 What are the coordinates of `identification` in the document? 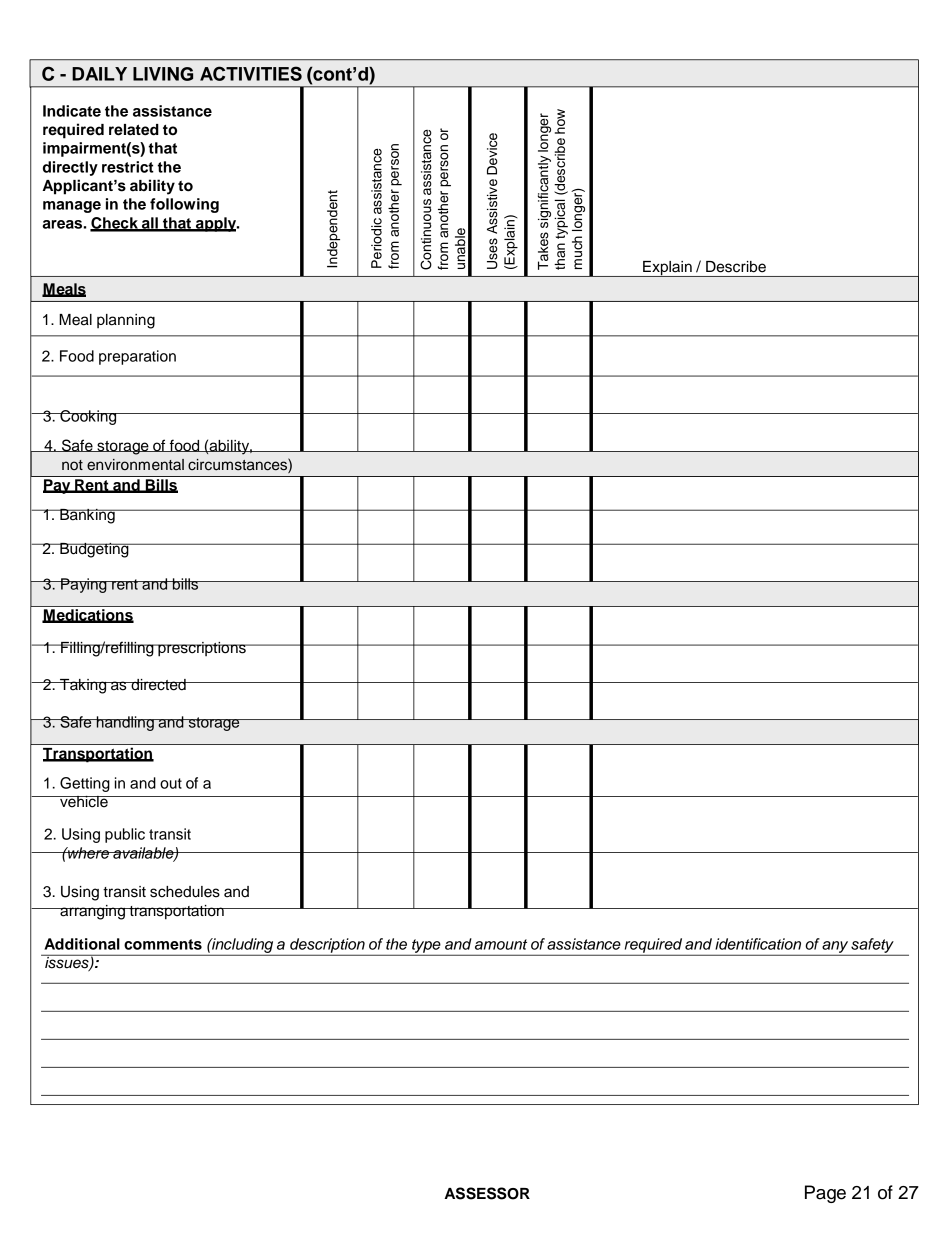 It's located at (758, 944).
